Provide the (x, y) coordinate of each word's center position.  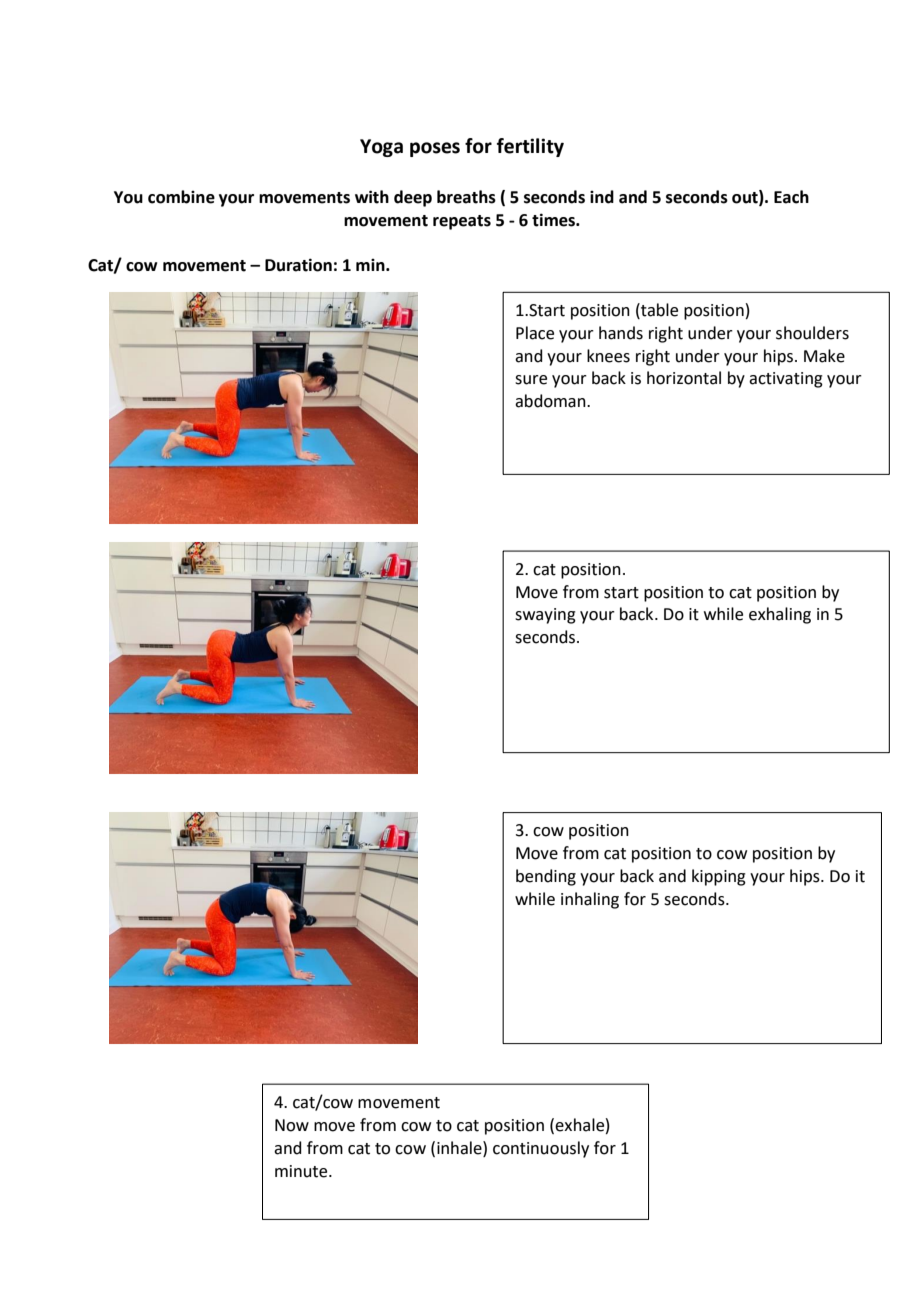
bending (546, 877)
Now (292, 1125)
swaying (545, 616)
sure (531, 380)
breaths (466, 197)
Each (791, 197)
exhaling (780, 615)
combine (181, 197)
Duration (298, 265)
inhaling (590, 900)
